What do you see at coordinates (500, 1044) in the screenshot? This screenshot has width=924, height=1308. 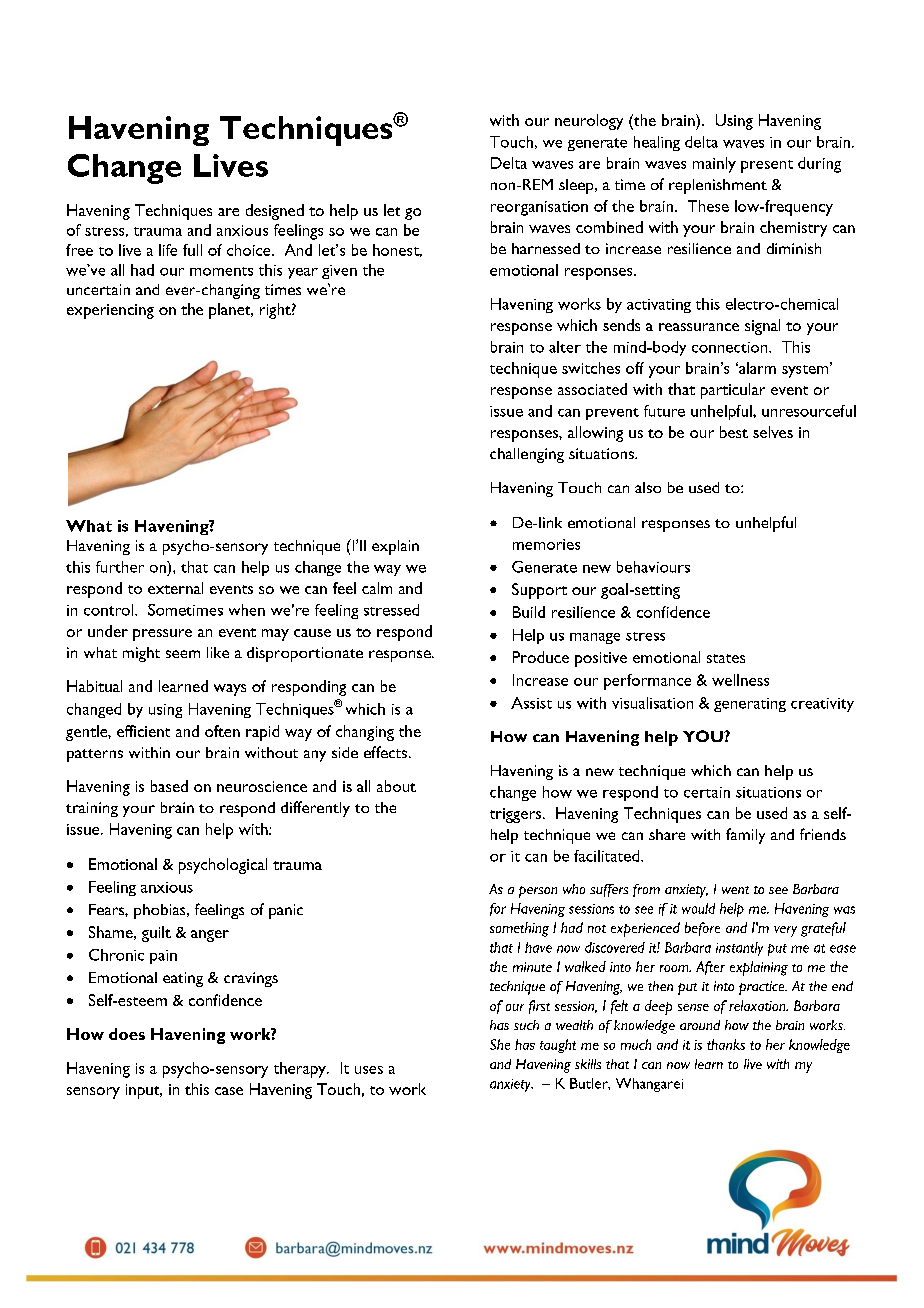 I see `She` at bounding box center [500, 1044].
